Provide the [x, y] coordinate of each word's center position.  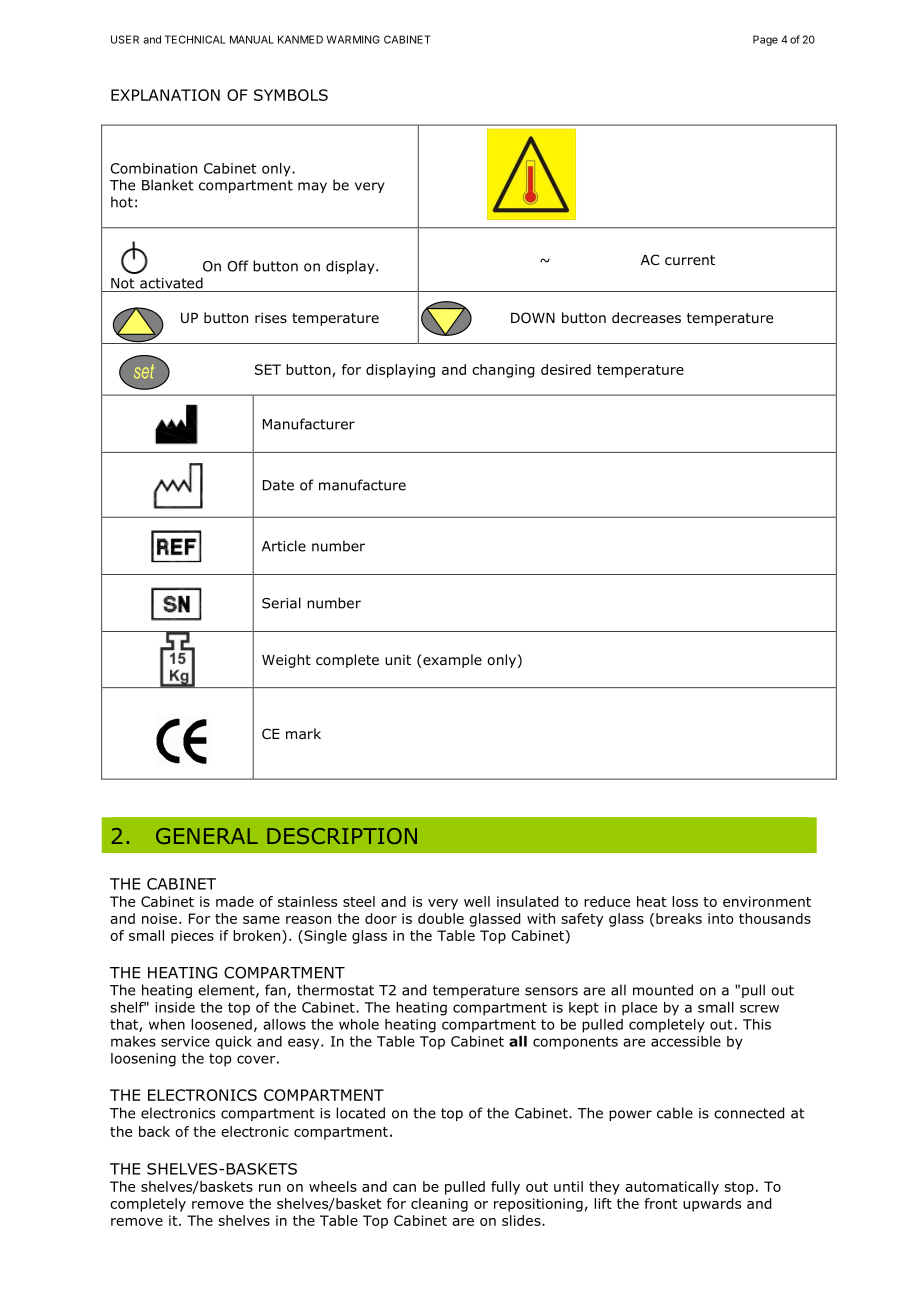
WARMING [353, 39]
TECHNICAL [195, 39]
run [270, 1188]
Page [765, 40]
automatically [672, 1188]
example [451, 661]
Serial [281, 603]
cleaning [439, 1205]
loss [685, 901]
